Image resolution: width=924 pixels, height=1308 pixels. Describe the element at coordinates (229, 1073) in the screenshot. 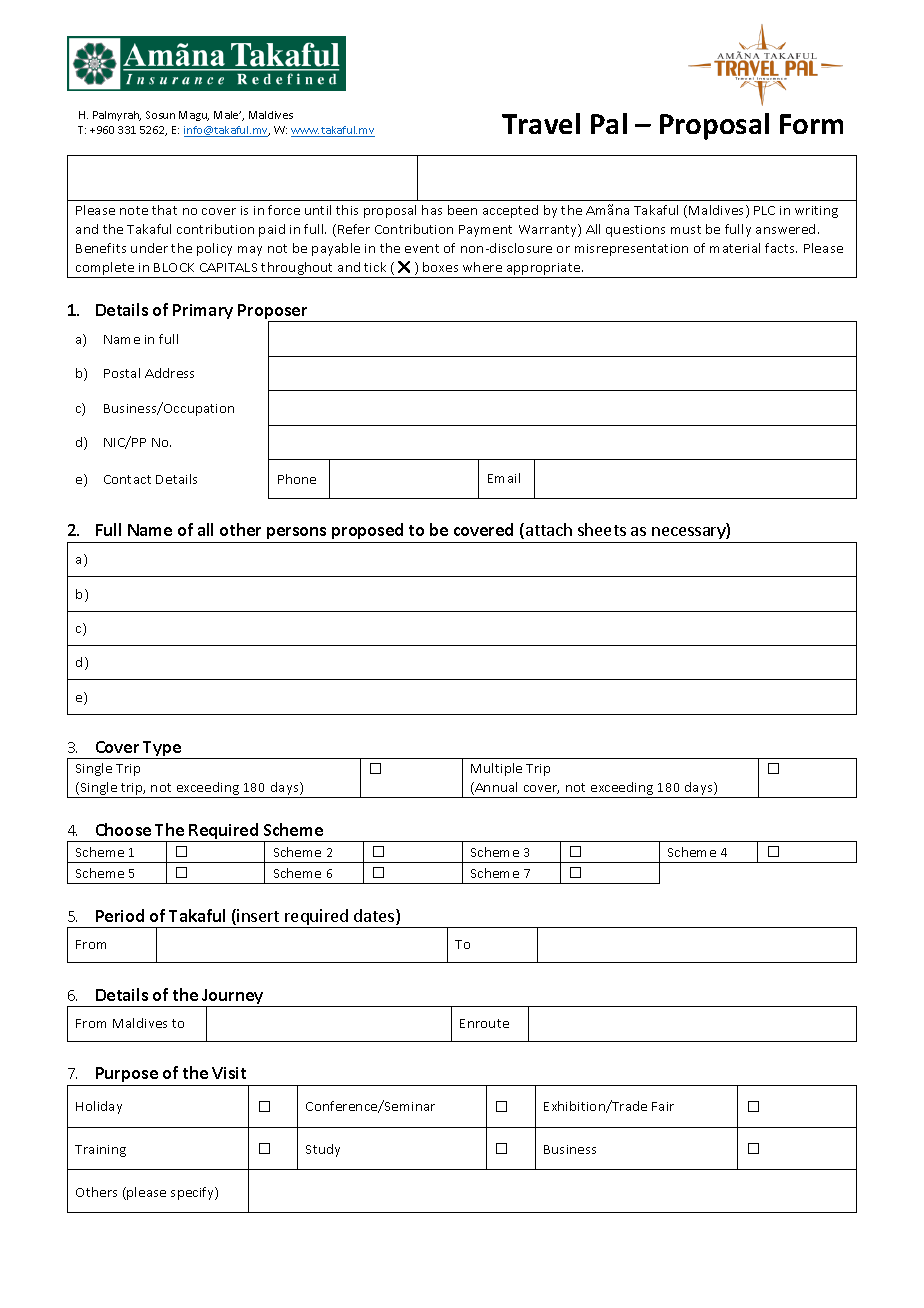

I see `Visit` at that location.
